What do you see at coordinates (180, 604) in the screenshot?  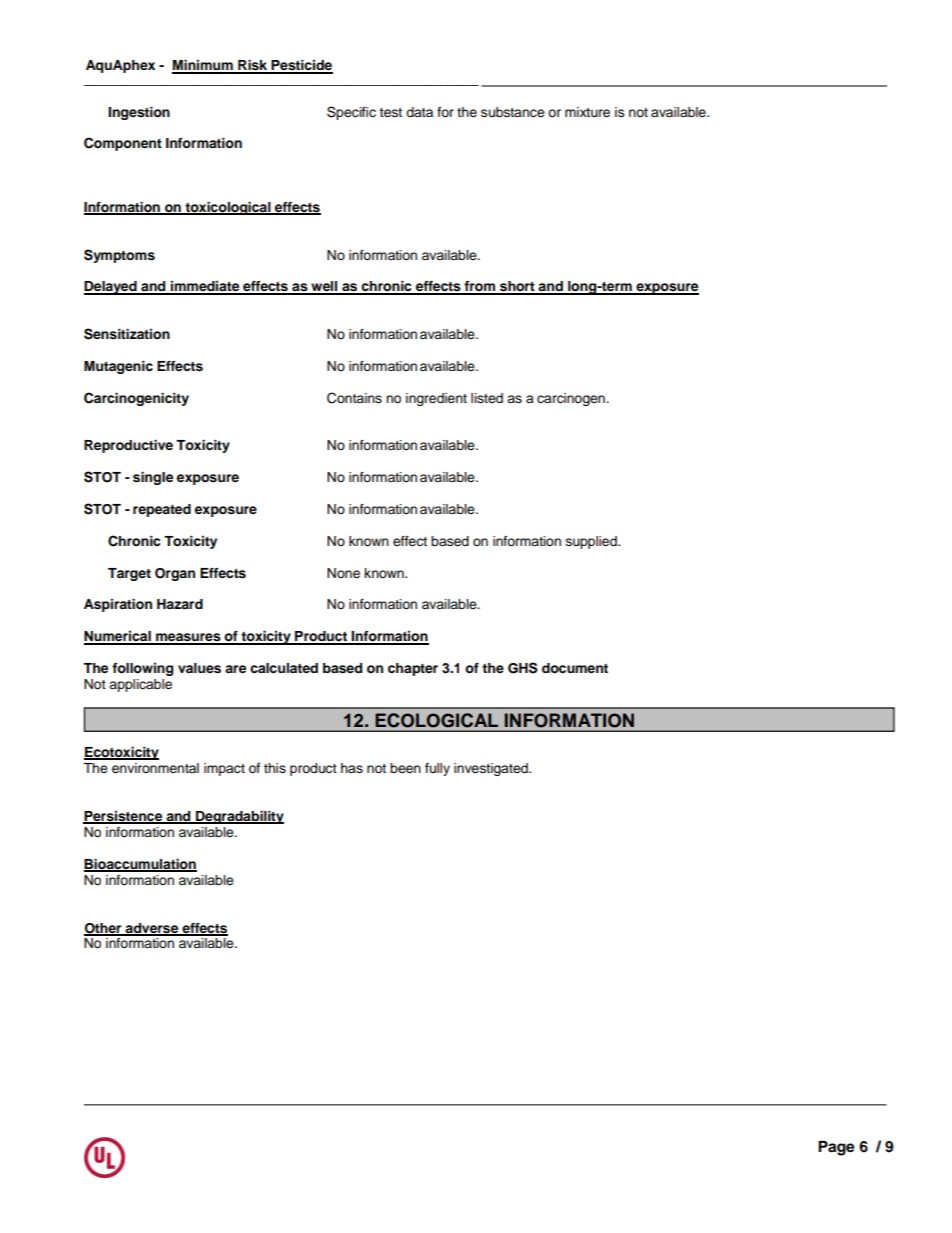 I see `Hazard` at bounding box center [180, 604].
